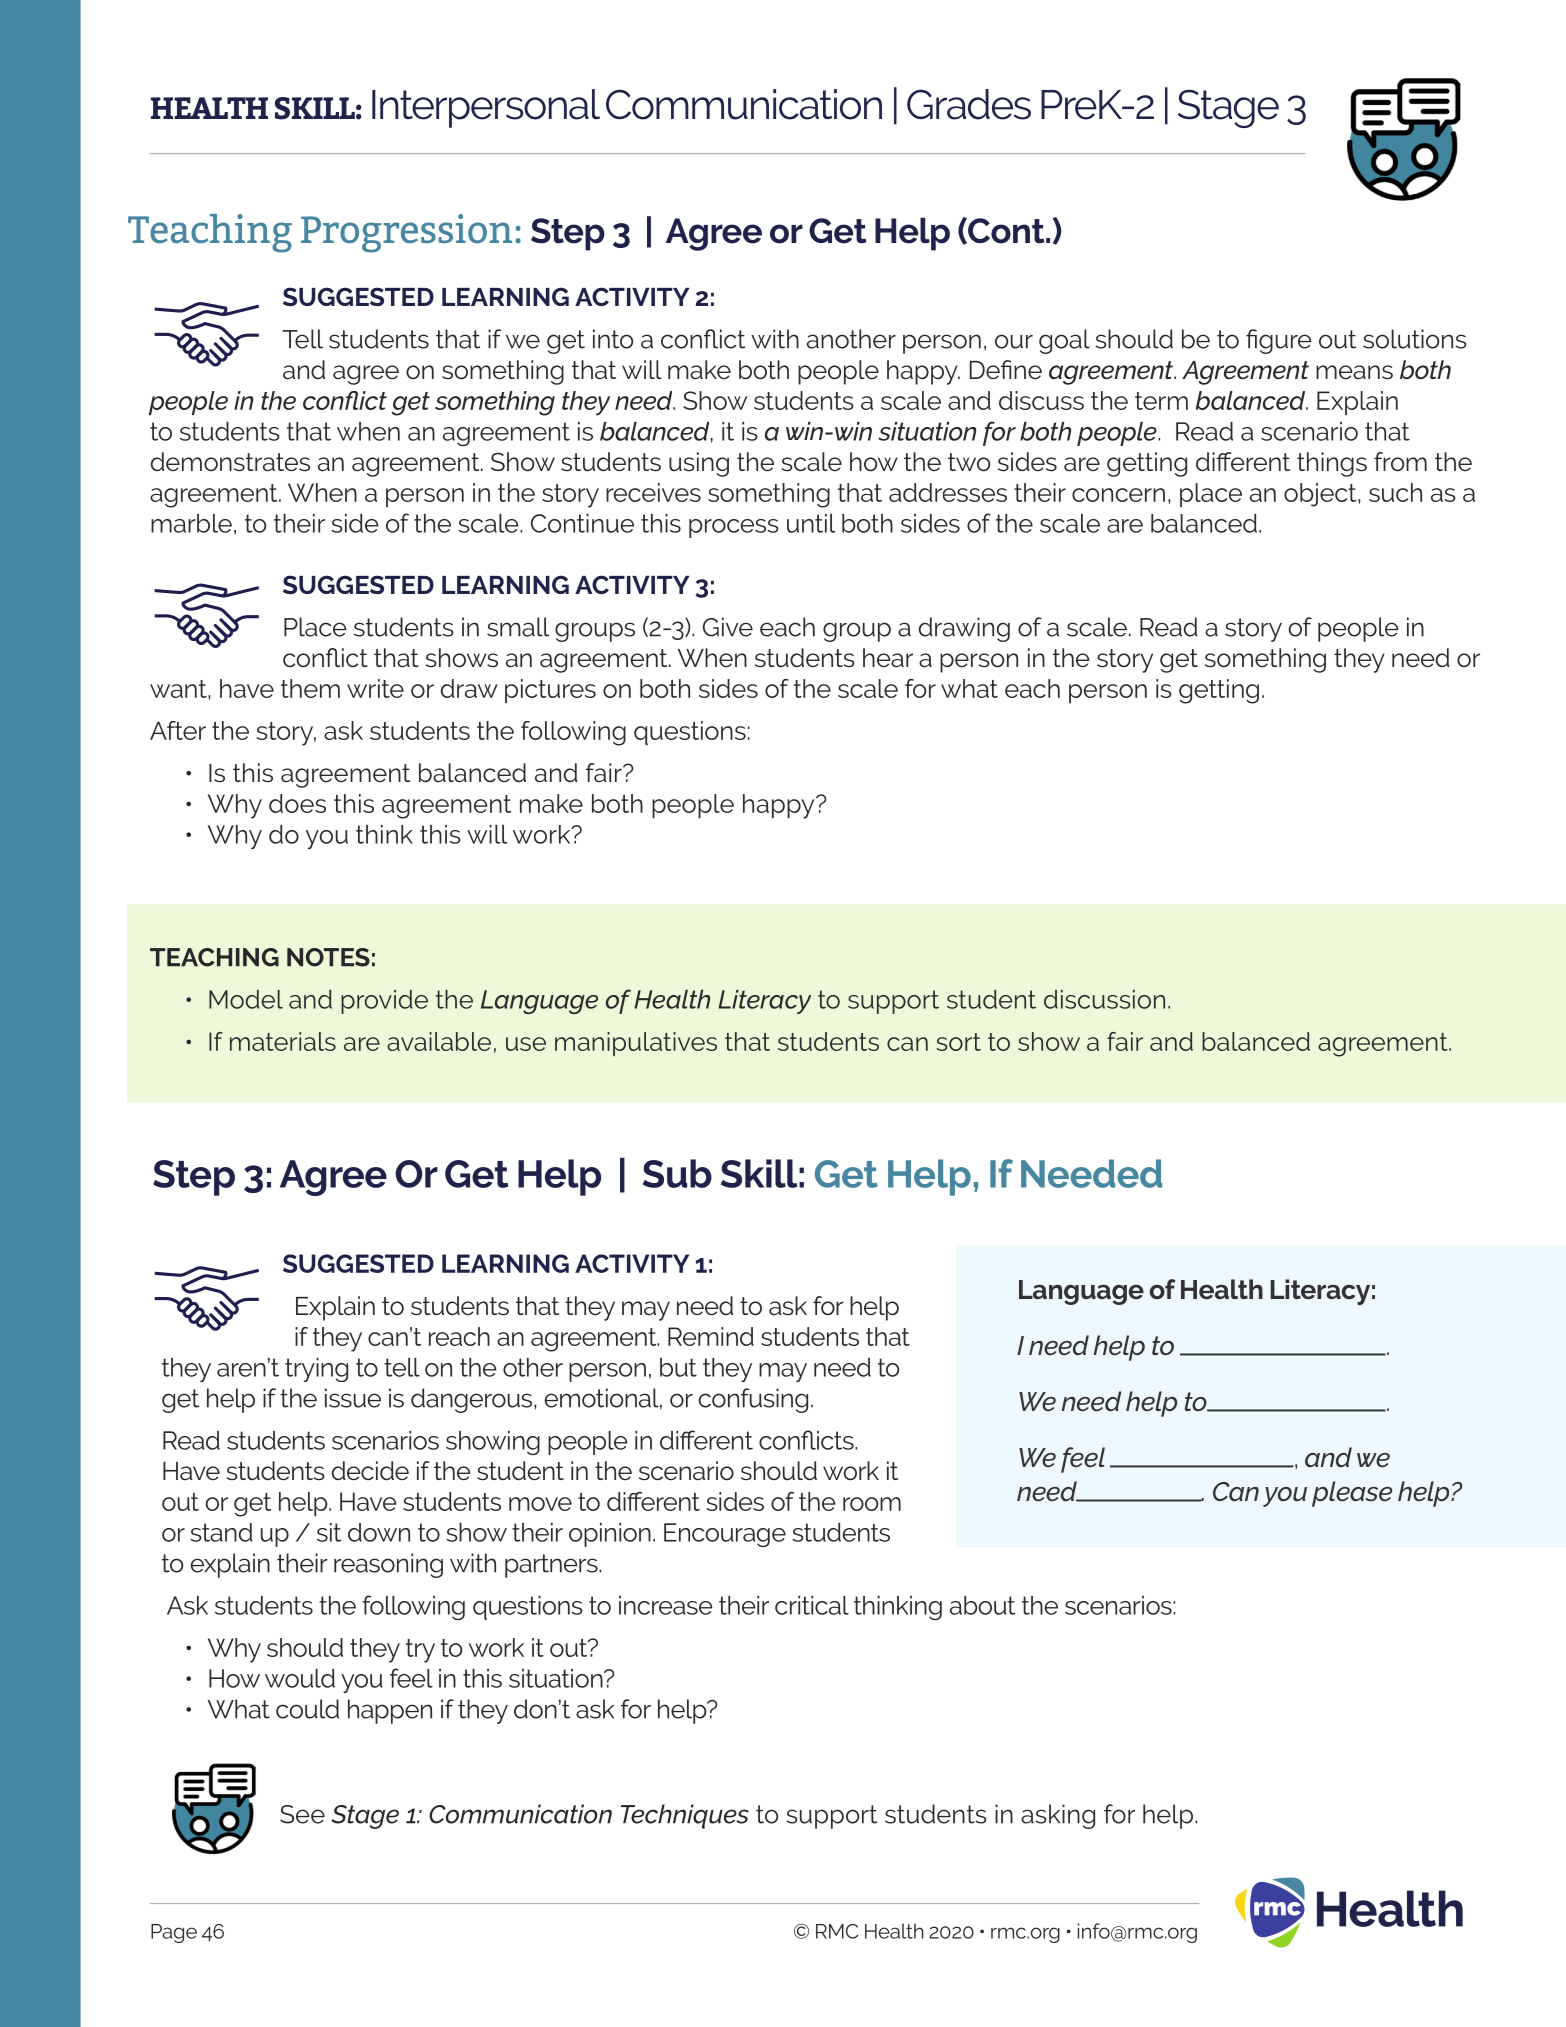 Image resolution: width=1566 pixels, height=2027 pixels. I want to click on Techniques, so click(685, 1816).
